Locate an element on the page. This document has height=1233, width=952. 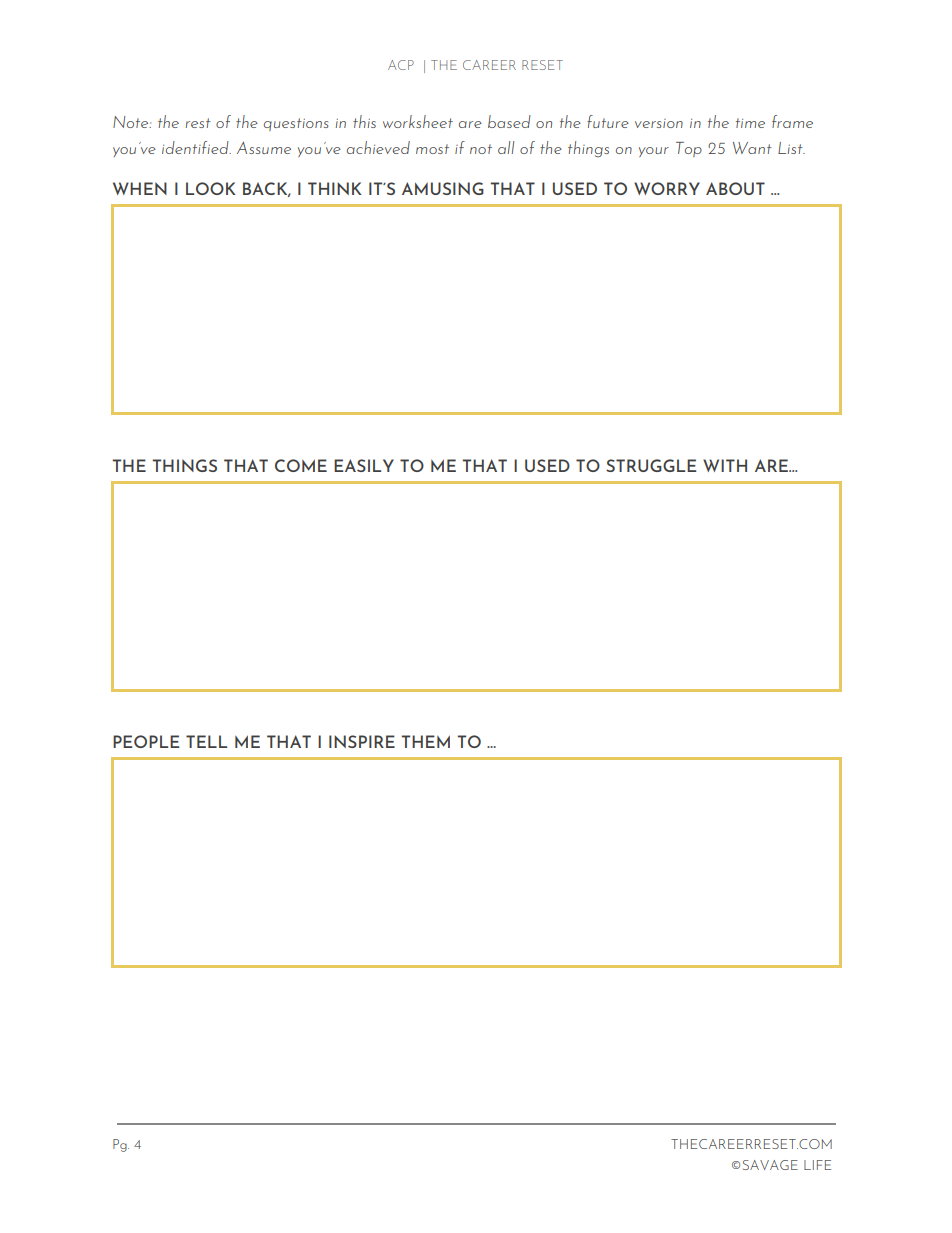
SAVAGE is located at coordinates (770, 1165).
